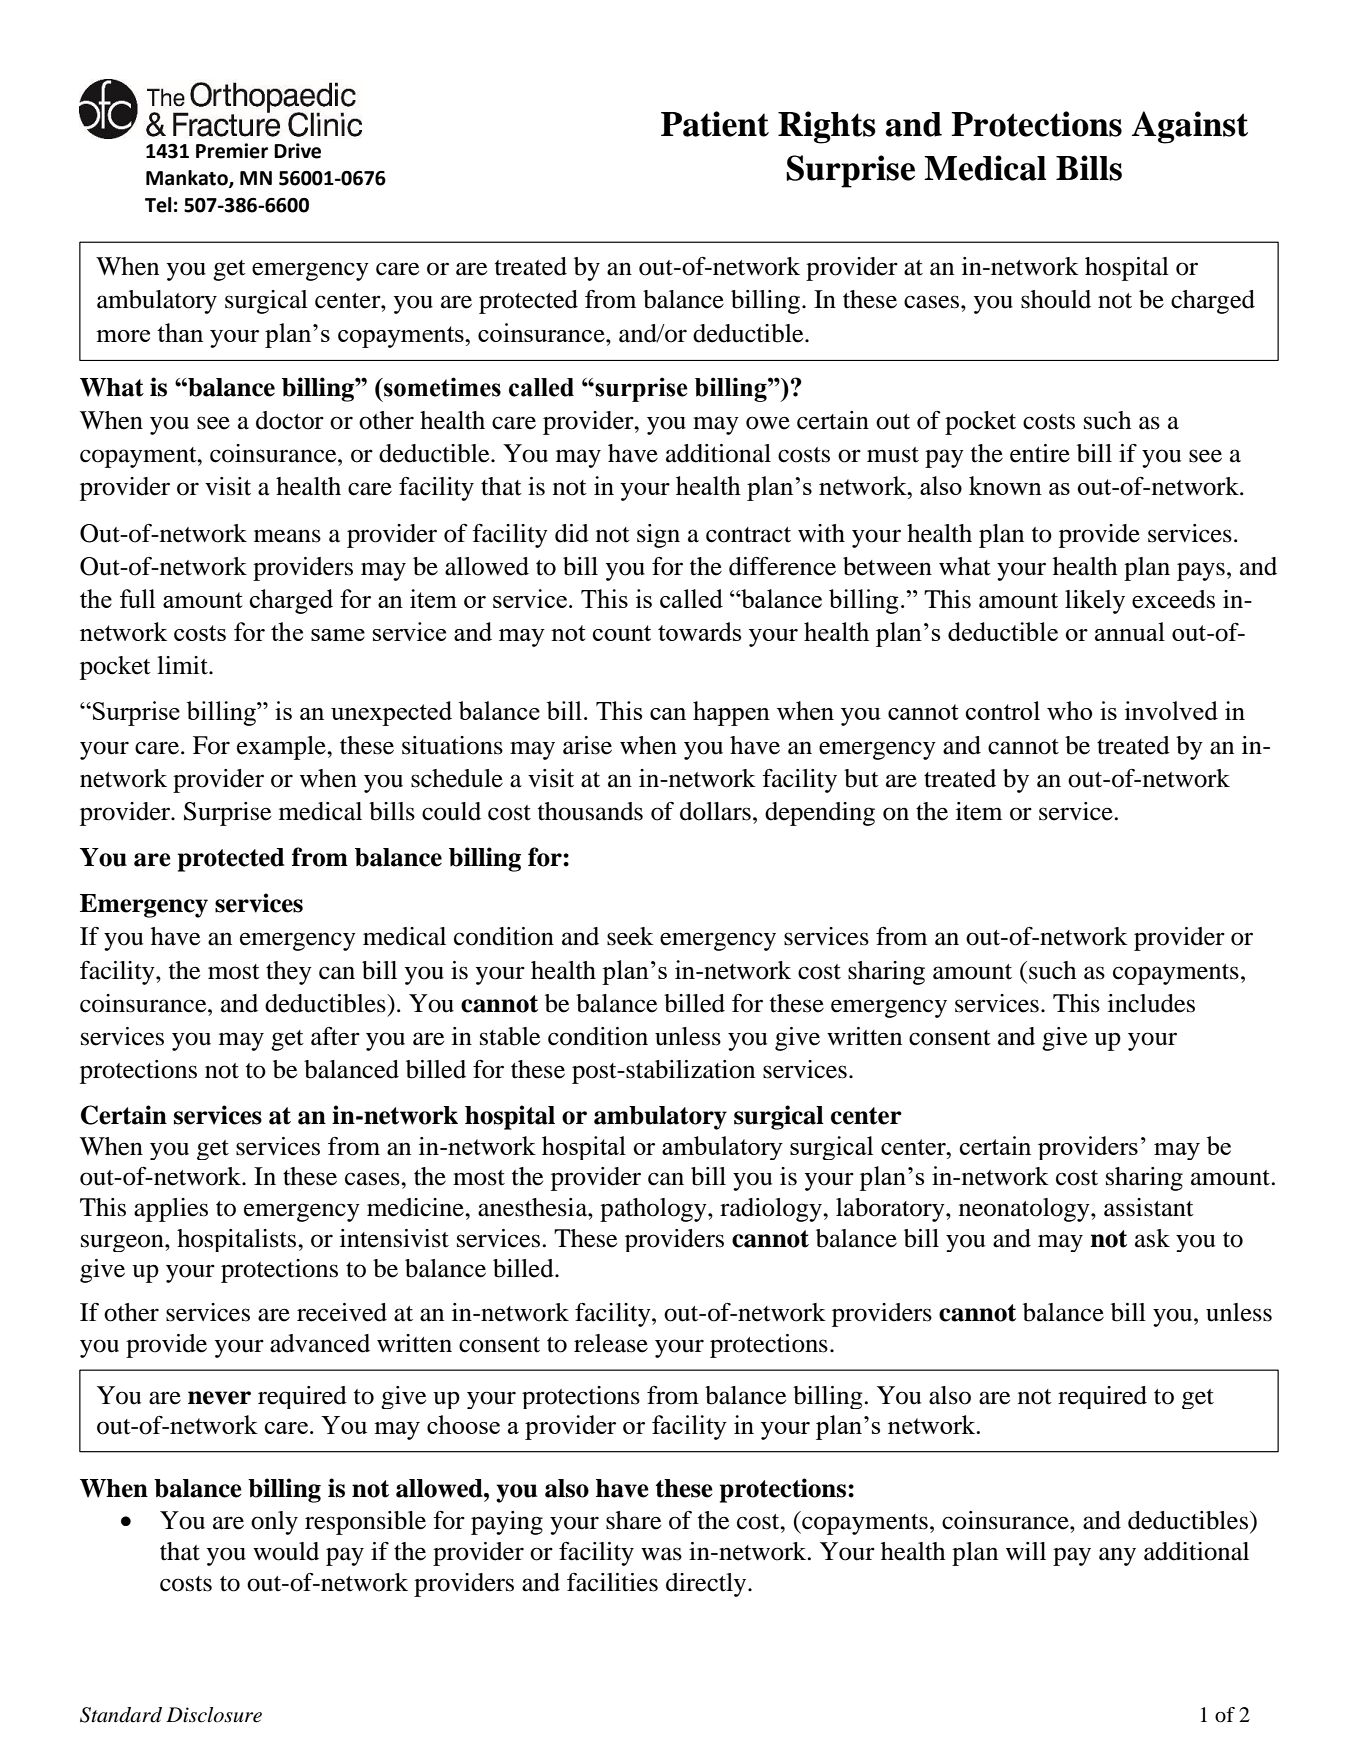  I want to click on sign, so click(658, 536).
